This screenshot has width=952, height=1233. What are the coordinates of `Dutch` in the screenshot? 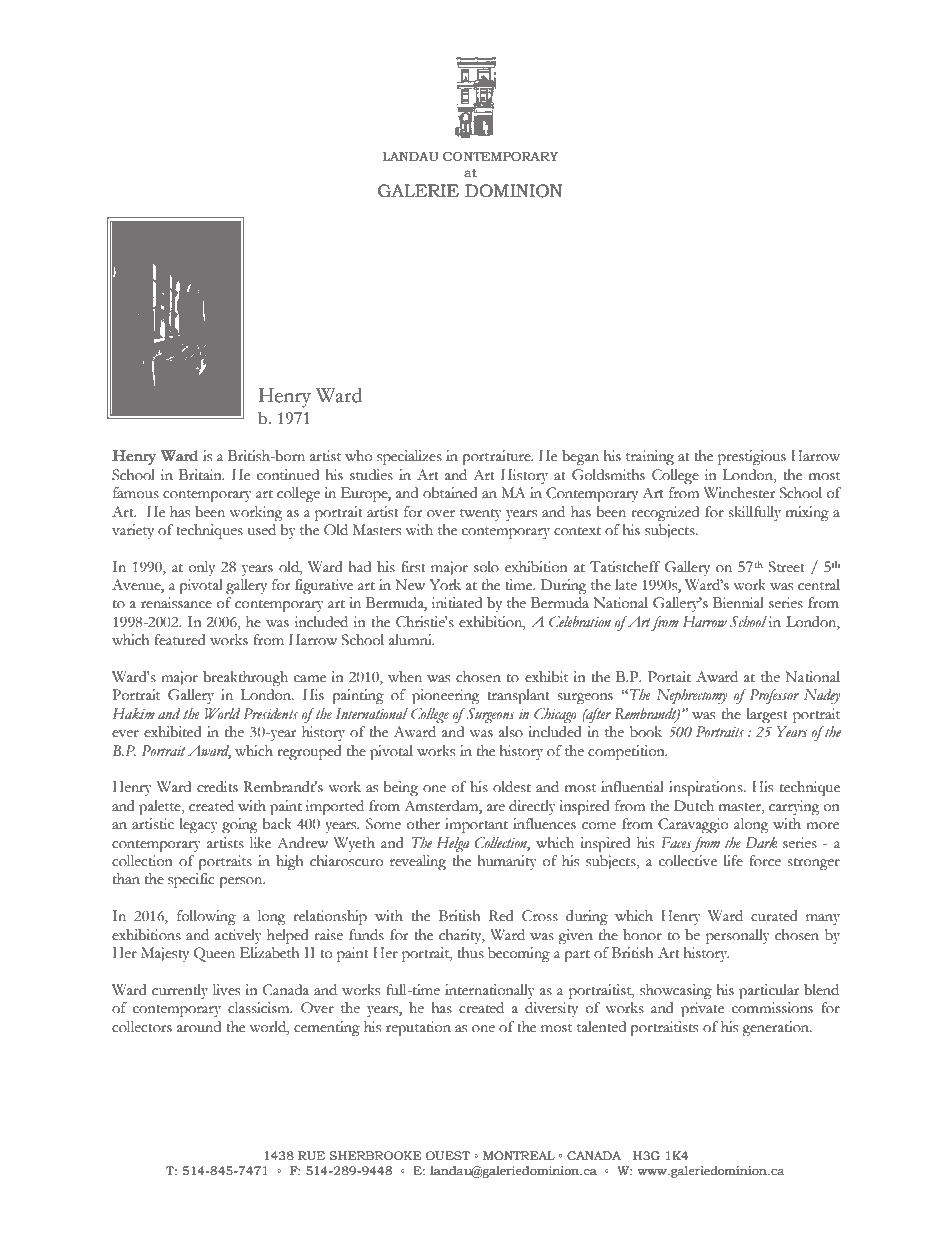 It's located at (694, 806).
